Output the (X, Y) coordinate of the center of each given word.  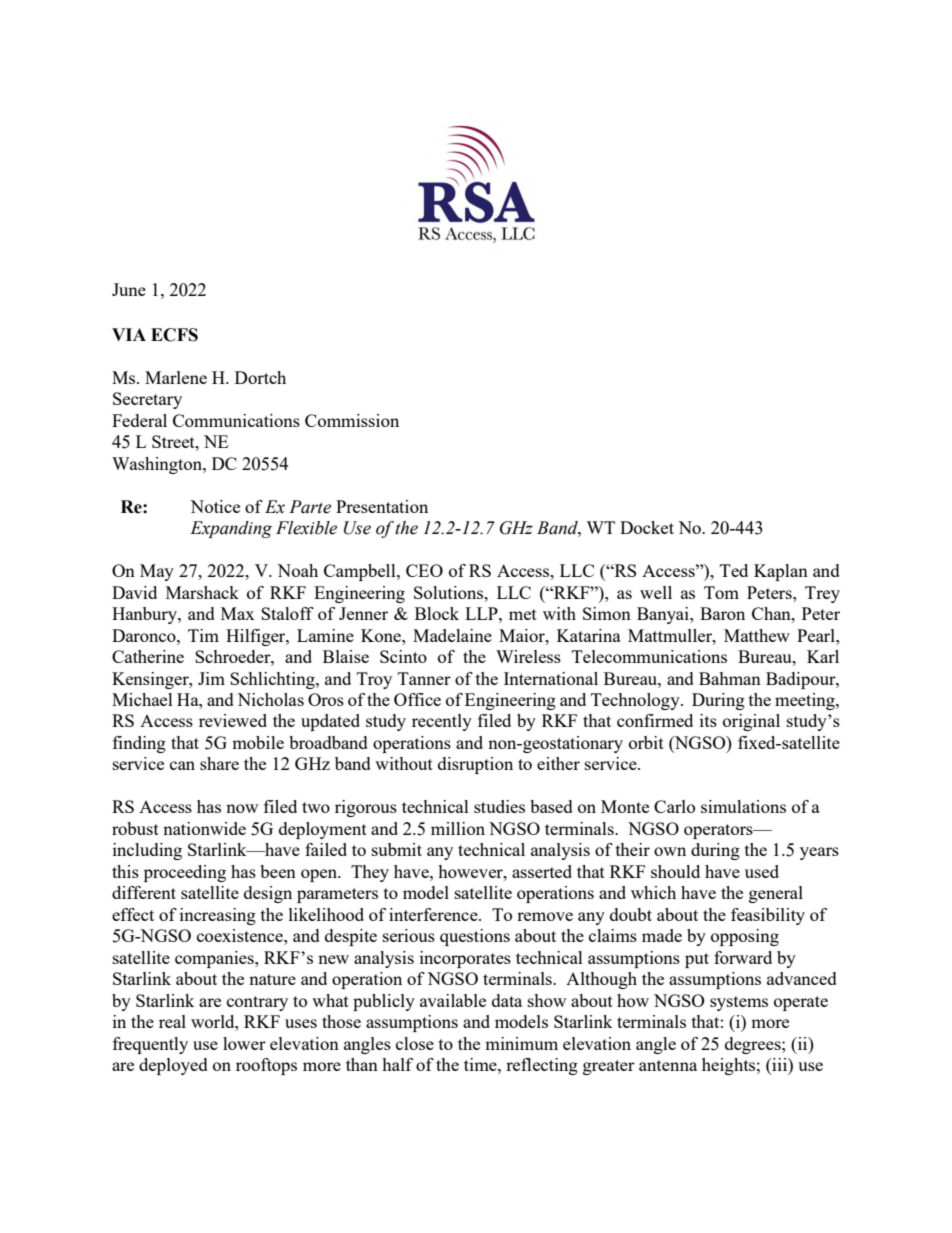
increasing (218, 916)
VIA (129, 334)
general (776, 894)
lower (244, 1043)
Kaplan (781, 572)
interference (434, 914)
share (219, 763)
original (751, 722)
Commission (352, 420)
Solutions (450, 592)
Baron (722, 613)
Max (238, 613)
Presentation (382, 506)
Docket (647, 527)
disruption (475, 765)
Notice (215, 506)
